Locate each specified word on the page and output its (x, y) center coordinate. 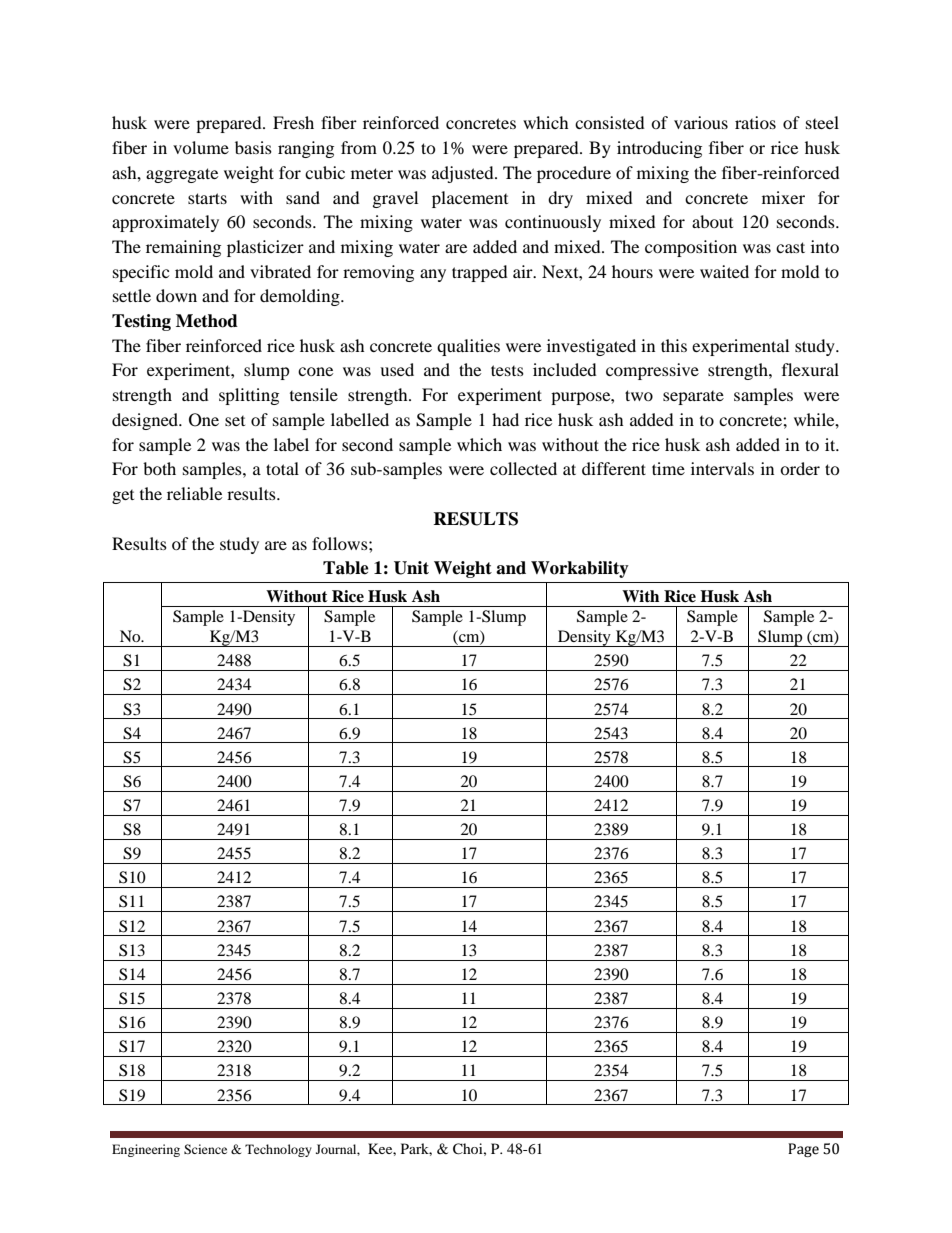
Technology (278, 1150)
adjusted (464, 174)
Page (803, 1150)
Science (205, 1149)
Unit (411, 568)
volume (201, 147)
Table (346, 568)
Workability (580, 569)
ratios (755, 122)
